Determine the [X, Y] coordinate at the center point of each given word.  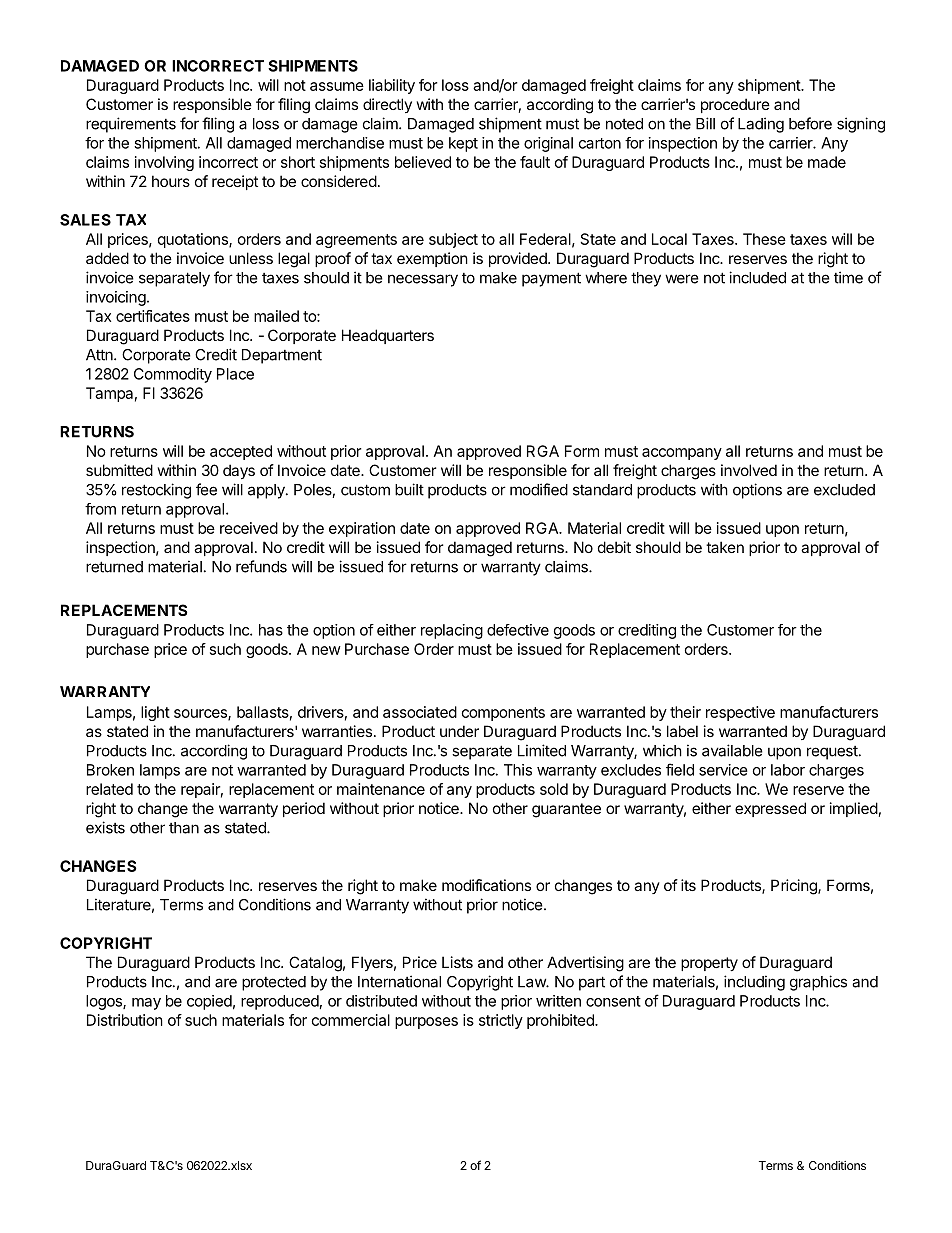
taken [725, 547]
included [757, 277]
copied [209, 1002]
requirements [131, 125]
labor [788, 770]
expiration [362, 529]
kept [463, 144]
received [249, 528]
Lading [761, 125]
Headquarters [388, 336]
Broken [110, 770]
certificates [153, 316]
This [518, 770]
